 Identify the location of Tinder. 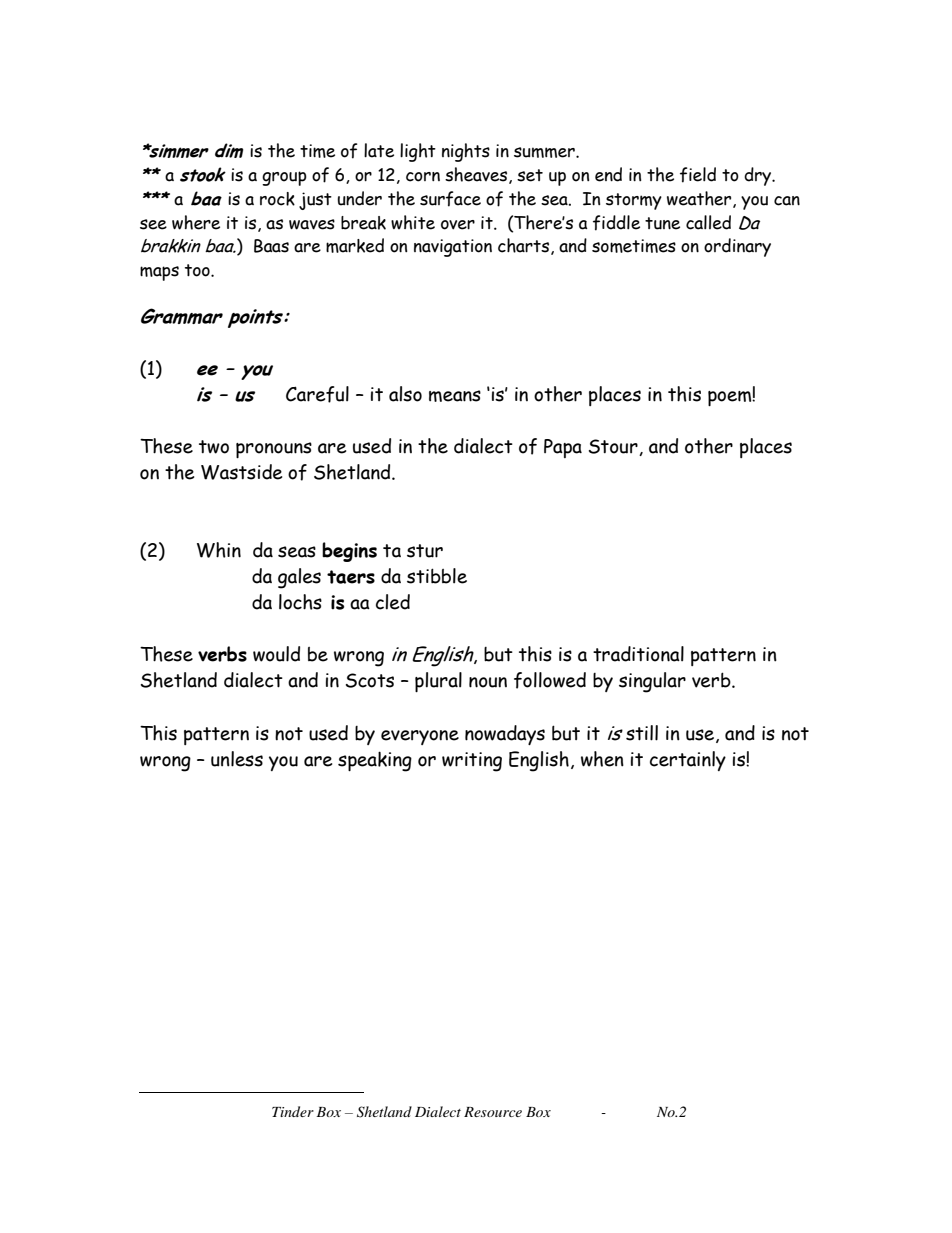
(293, 1111).
